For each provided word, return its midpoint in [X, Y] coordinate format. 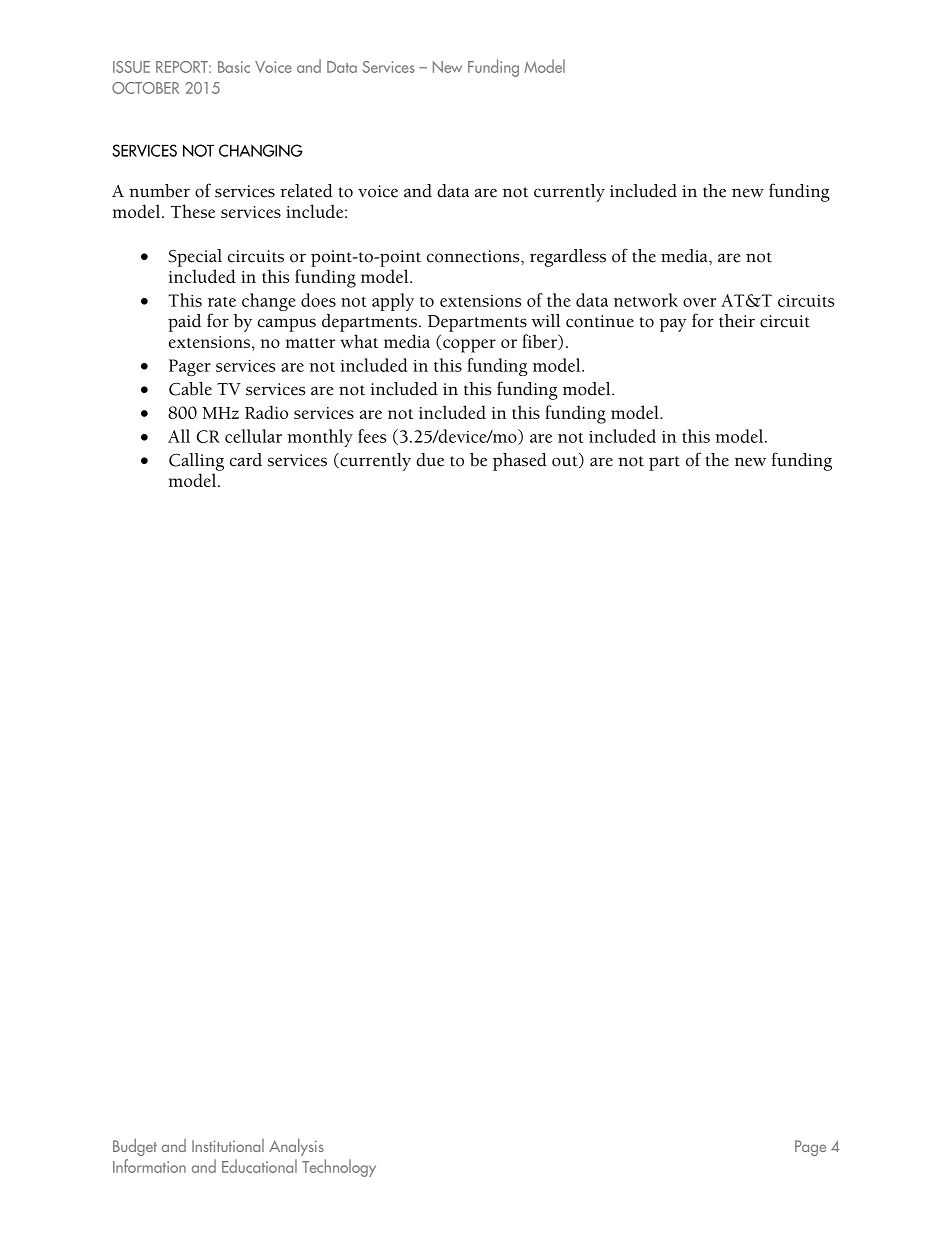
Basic [234, 67]
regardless [568, 258]
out [566, 462]
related [306, 191]
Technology [339, 1168]
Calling [196, 462]
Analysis [296, 1147]
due [430, 460]
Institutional [228, 1145]
